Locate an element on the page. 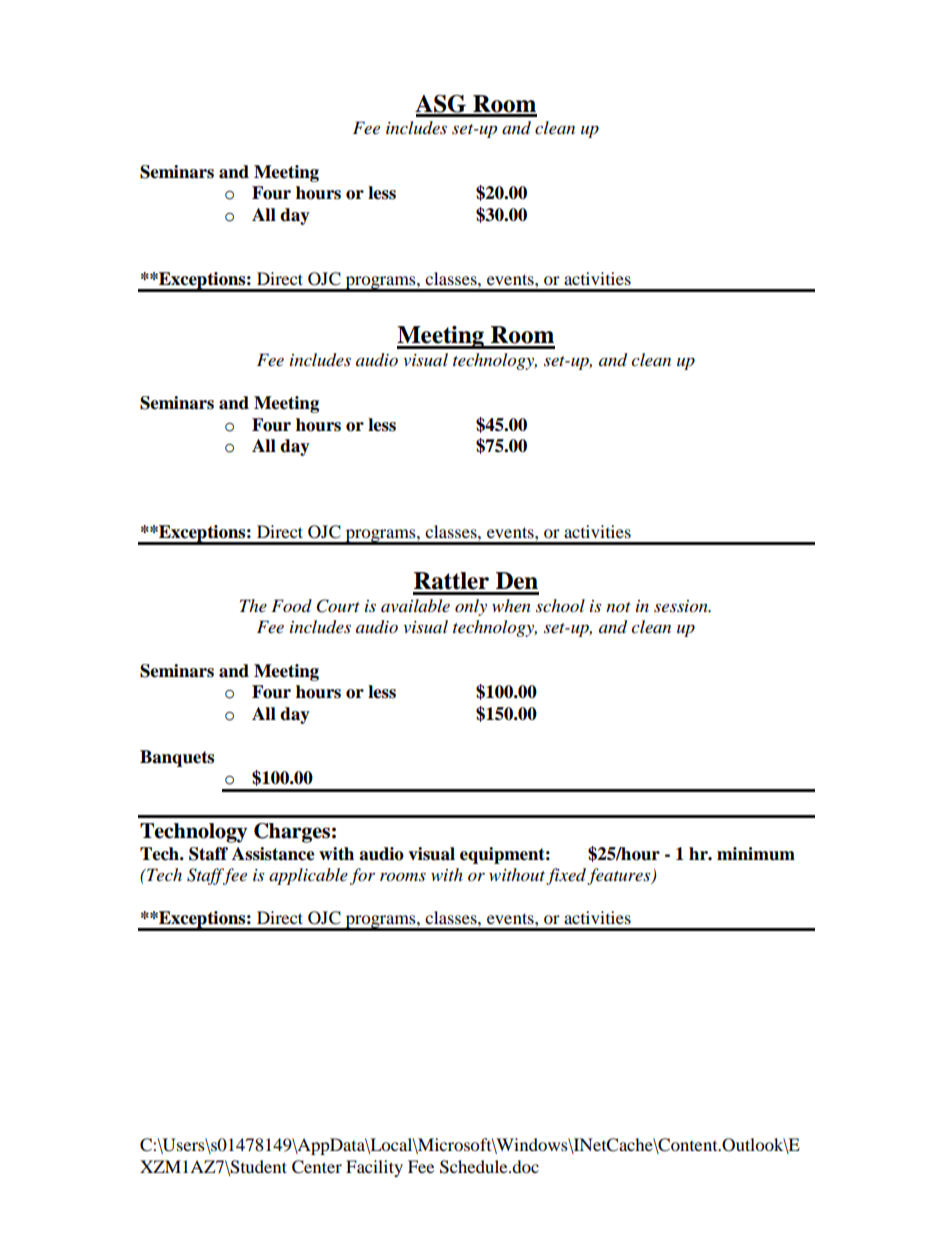 This image has width=952, height=1233. session is located at coordinates (682, 606).
